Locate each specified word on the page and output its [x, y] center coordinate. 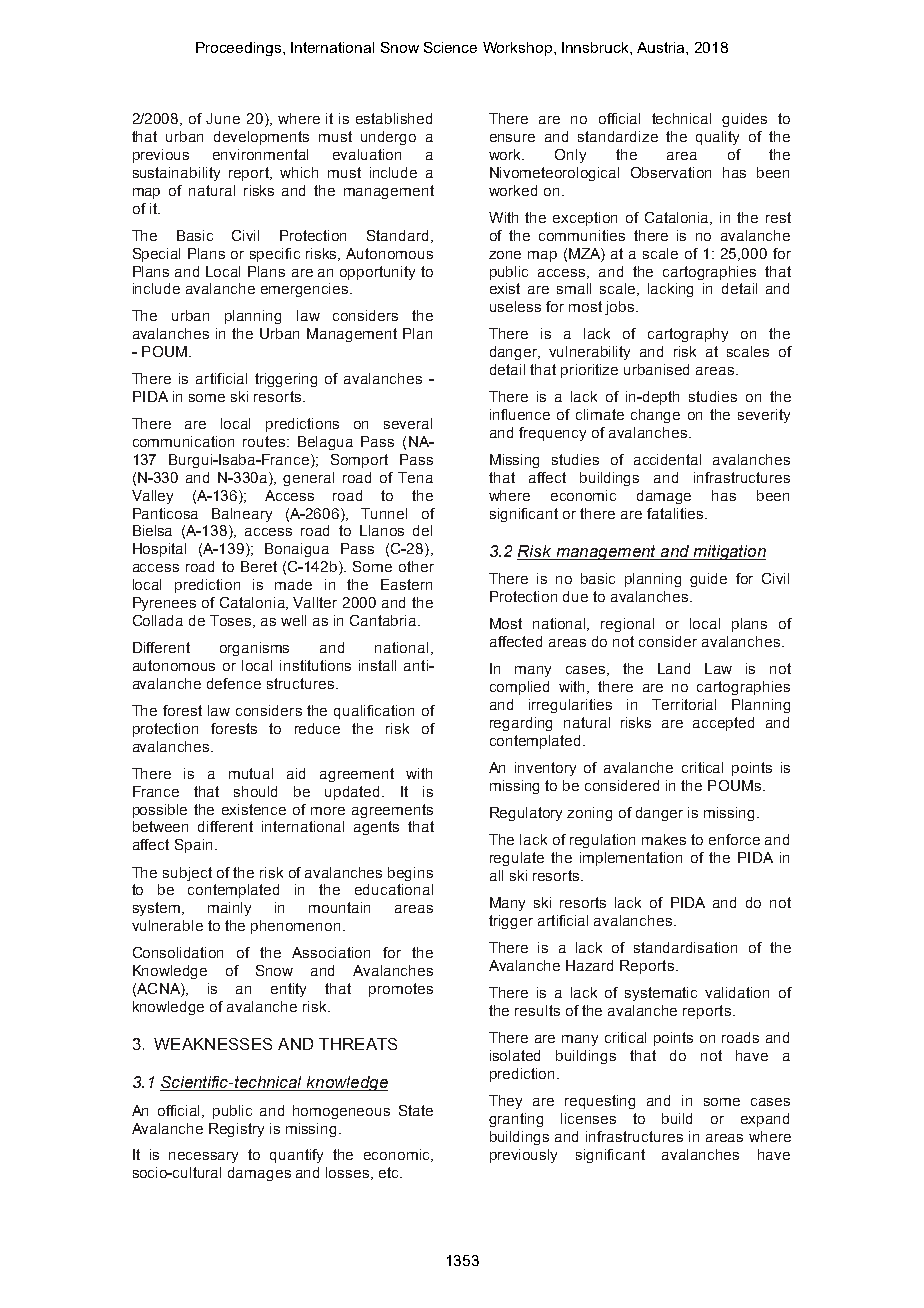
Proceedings [240, 49]
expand [765, 1120]
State [416, 1110]
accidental [667, 459]
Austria [662, 47]
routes [265, 441]
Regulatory [526, 814]
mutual [251, 773]
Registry [236, 1130]
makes [664, 839]
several [408, 423]
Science [450, 47]
